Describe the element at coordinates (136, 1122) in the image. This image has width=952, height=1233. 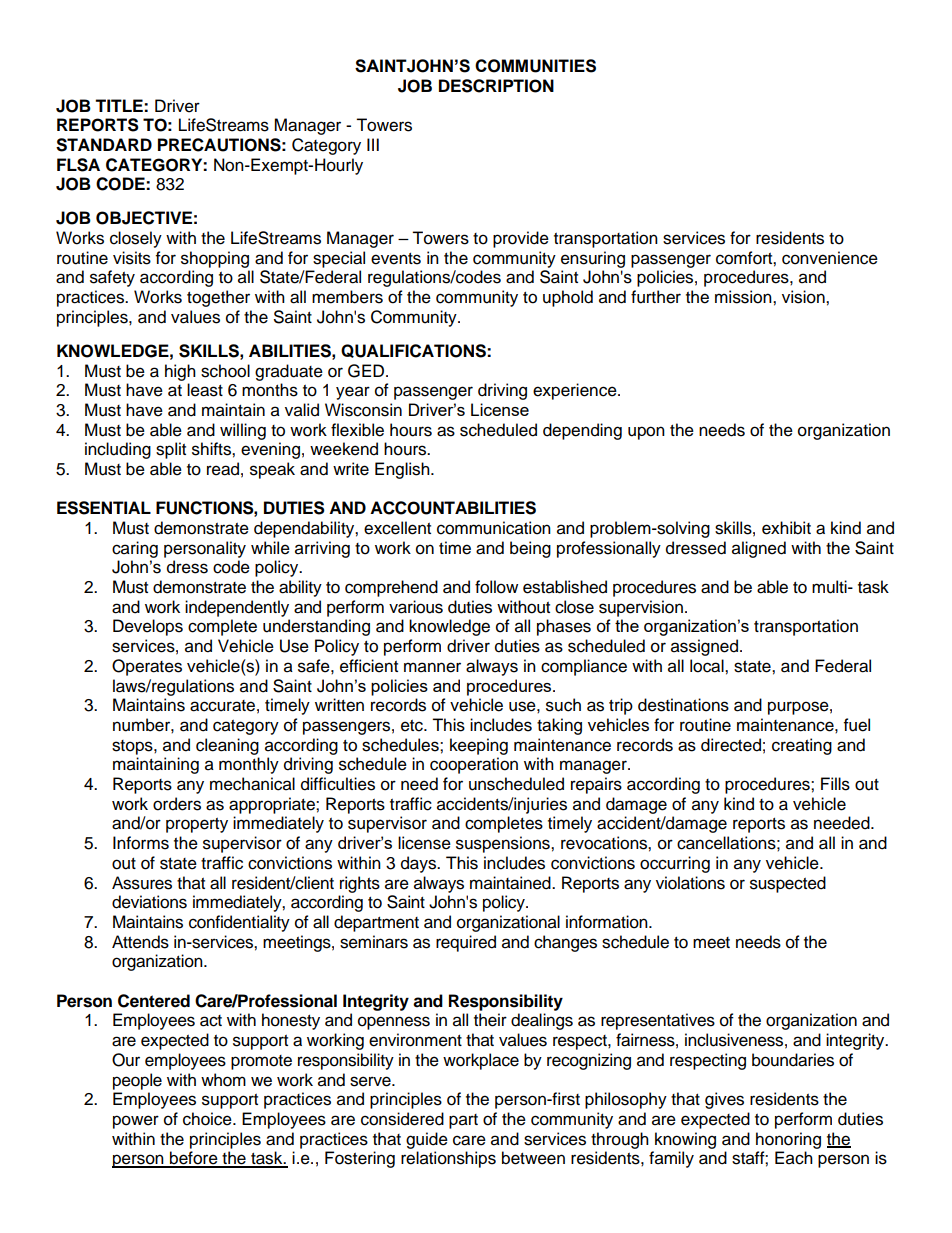
I see `power` at that location.
